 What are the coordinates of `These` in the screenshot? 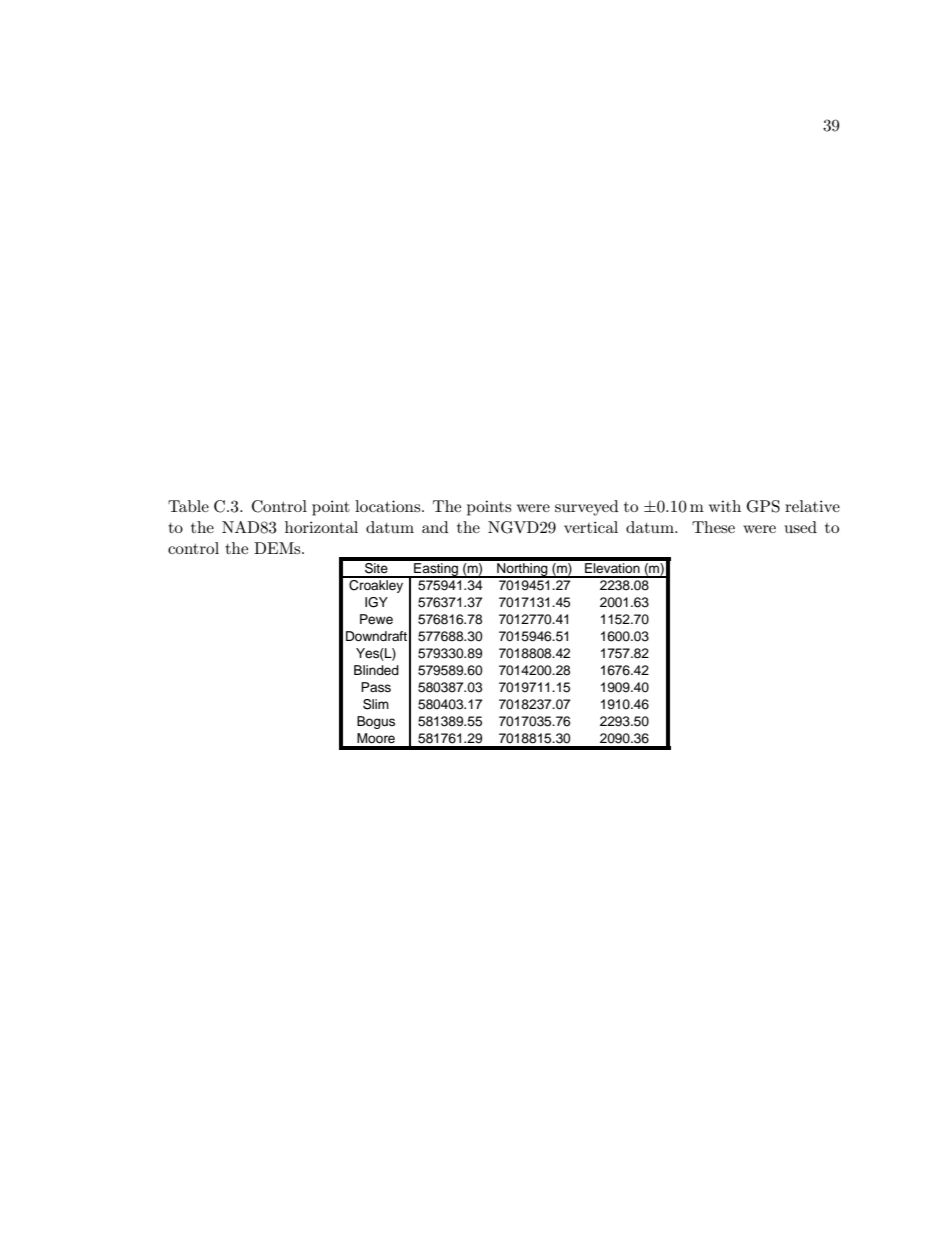 It's located at (713, 527).
